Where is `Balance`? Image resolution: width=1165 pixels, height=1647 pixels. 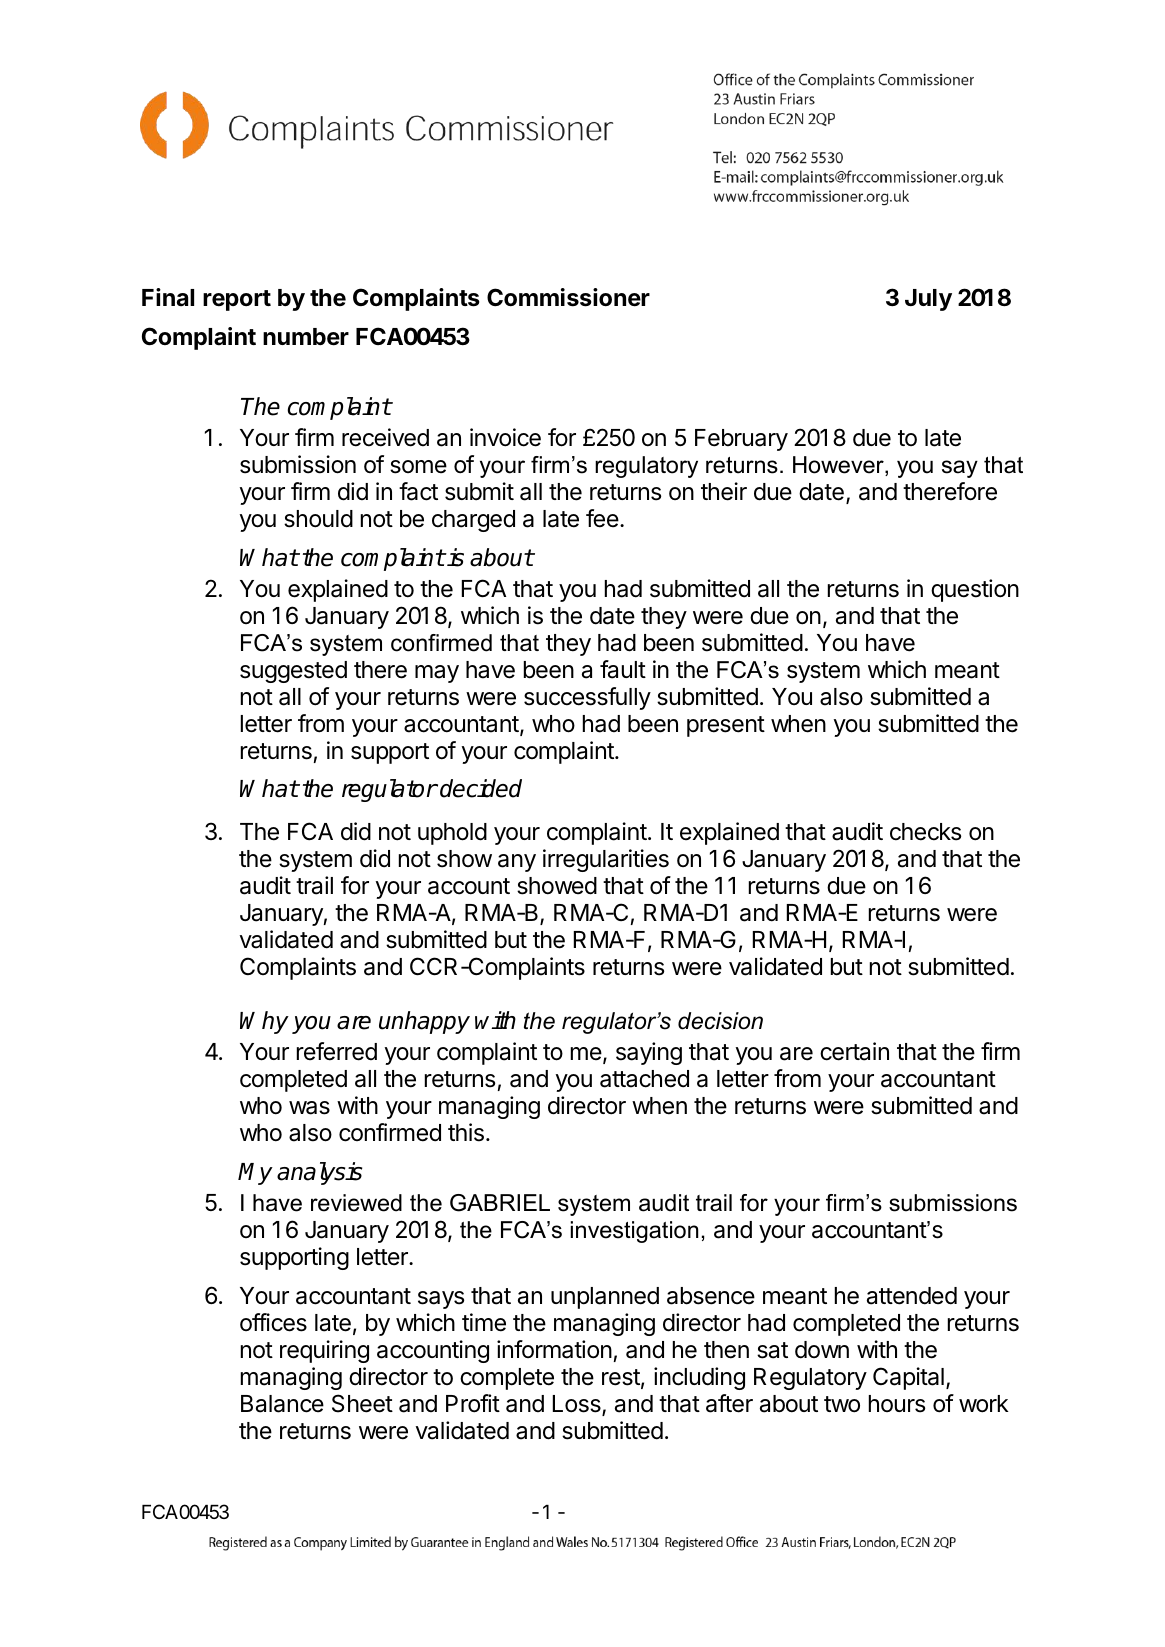 Balance is located at coordinates (282, 1404).
